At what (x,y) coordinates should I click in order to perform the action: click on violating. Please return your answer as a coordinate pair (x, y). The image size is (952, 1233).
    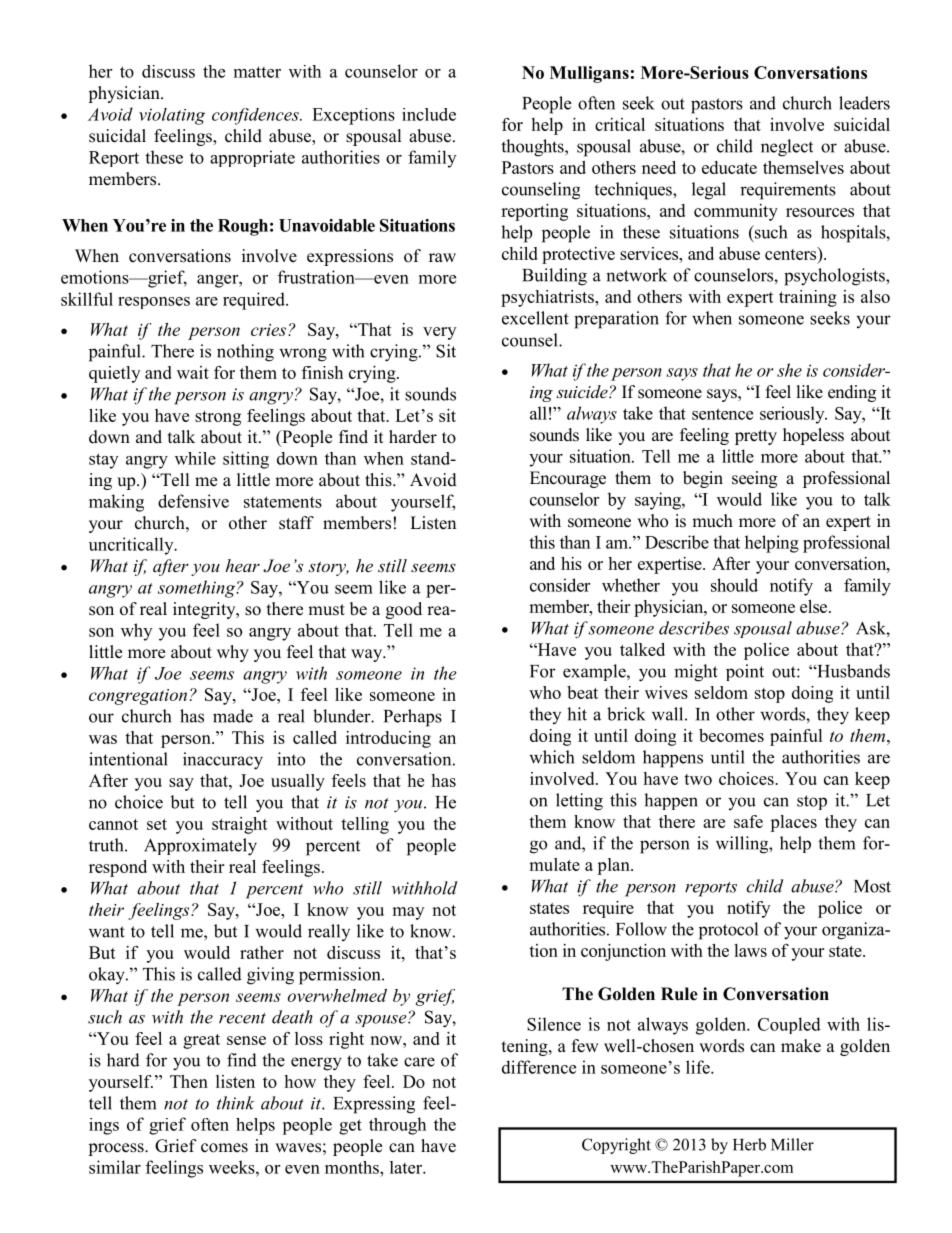
    Looking at the image, I should click on (172, 116).
